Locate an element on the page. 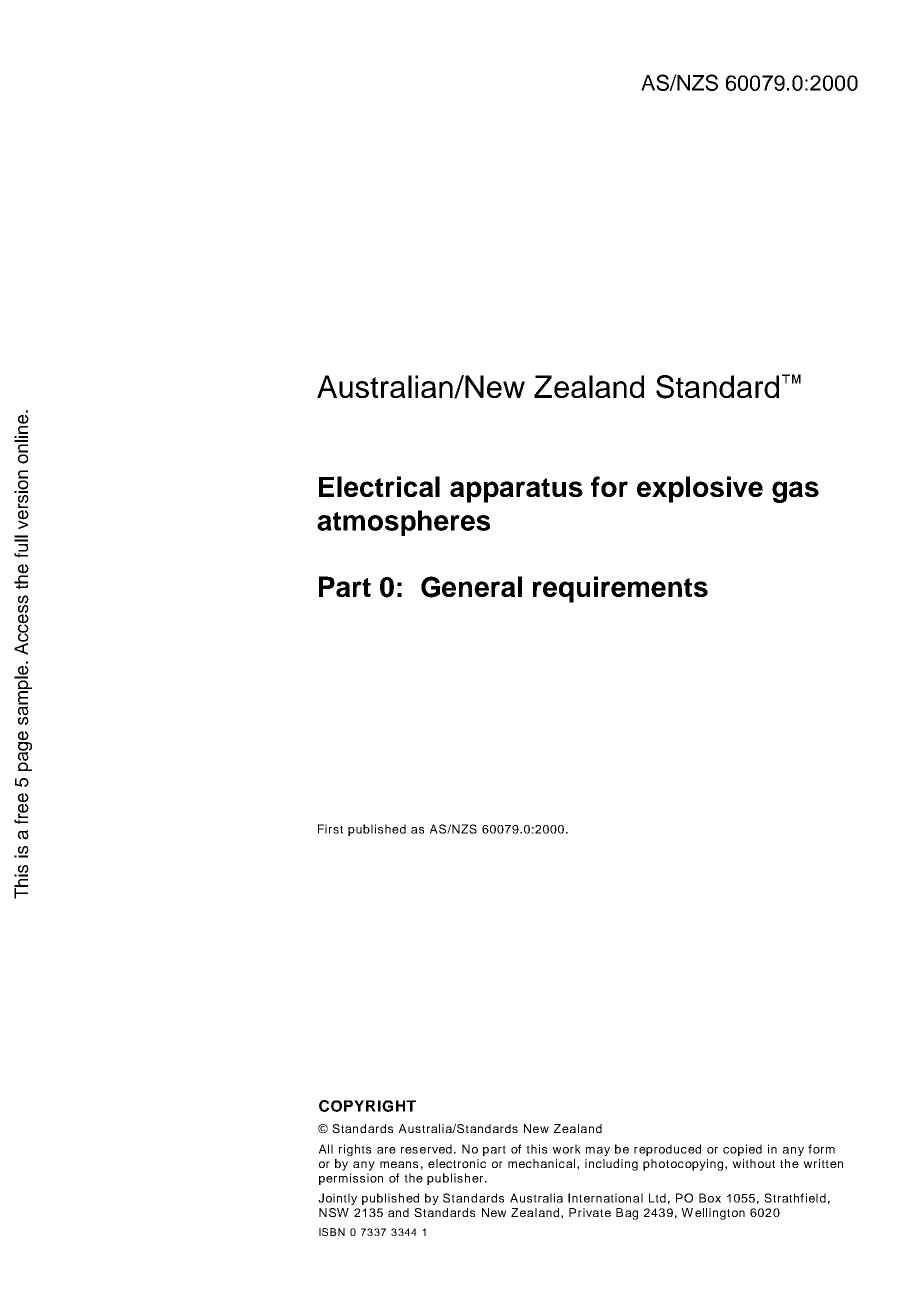 The height and width of the image is (1308, 924). COPYRIGHT is located at coordinates (367, 1106).
